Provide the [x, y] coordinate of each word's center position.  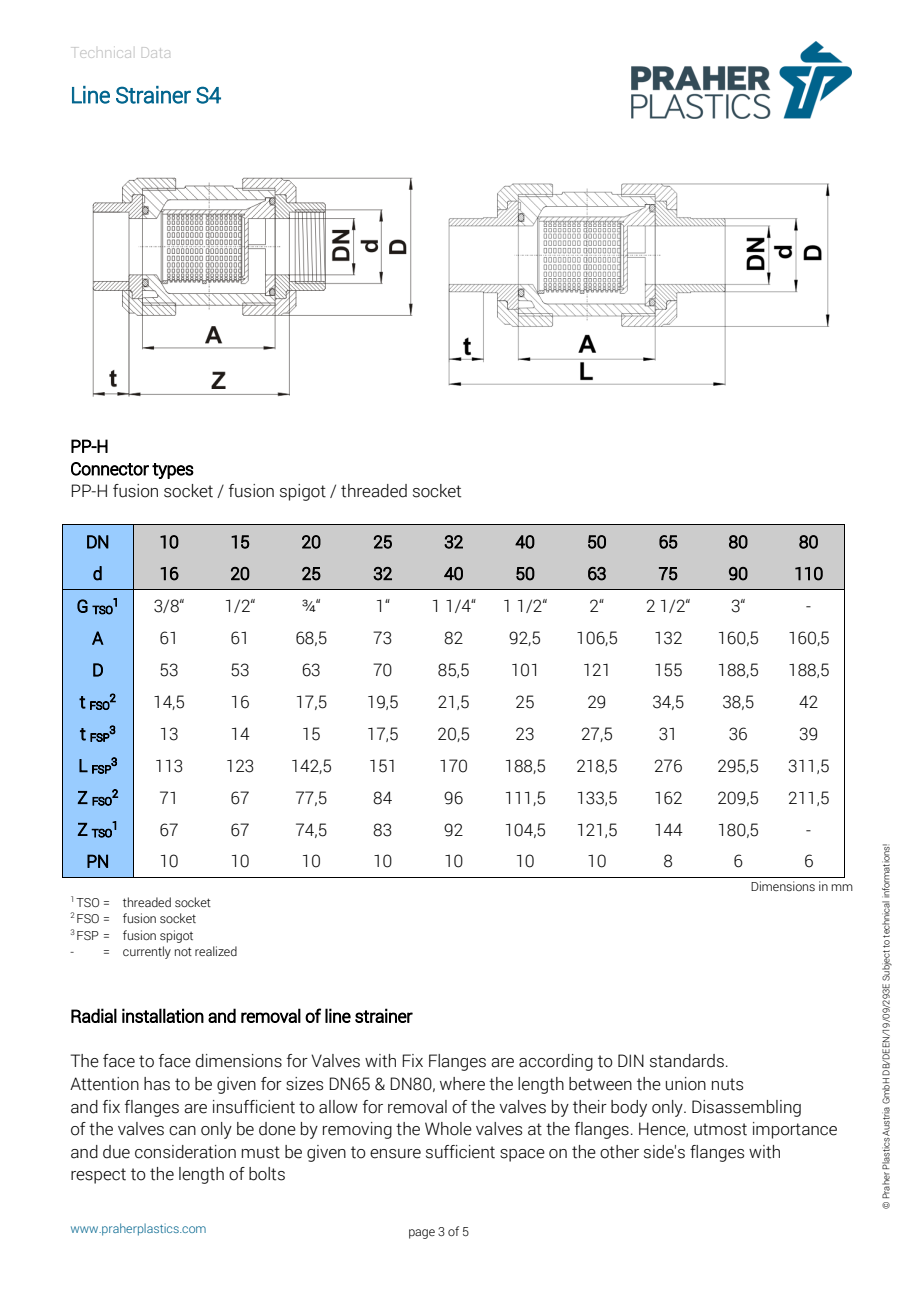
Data [156, 52]
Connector [110, 469]
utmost [720, 1129]
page [422, 1234]
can [182, 1131]
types [173, 471]
